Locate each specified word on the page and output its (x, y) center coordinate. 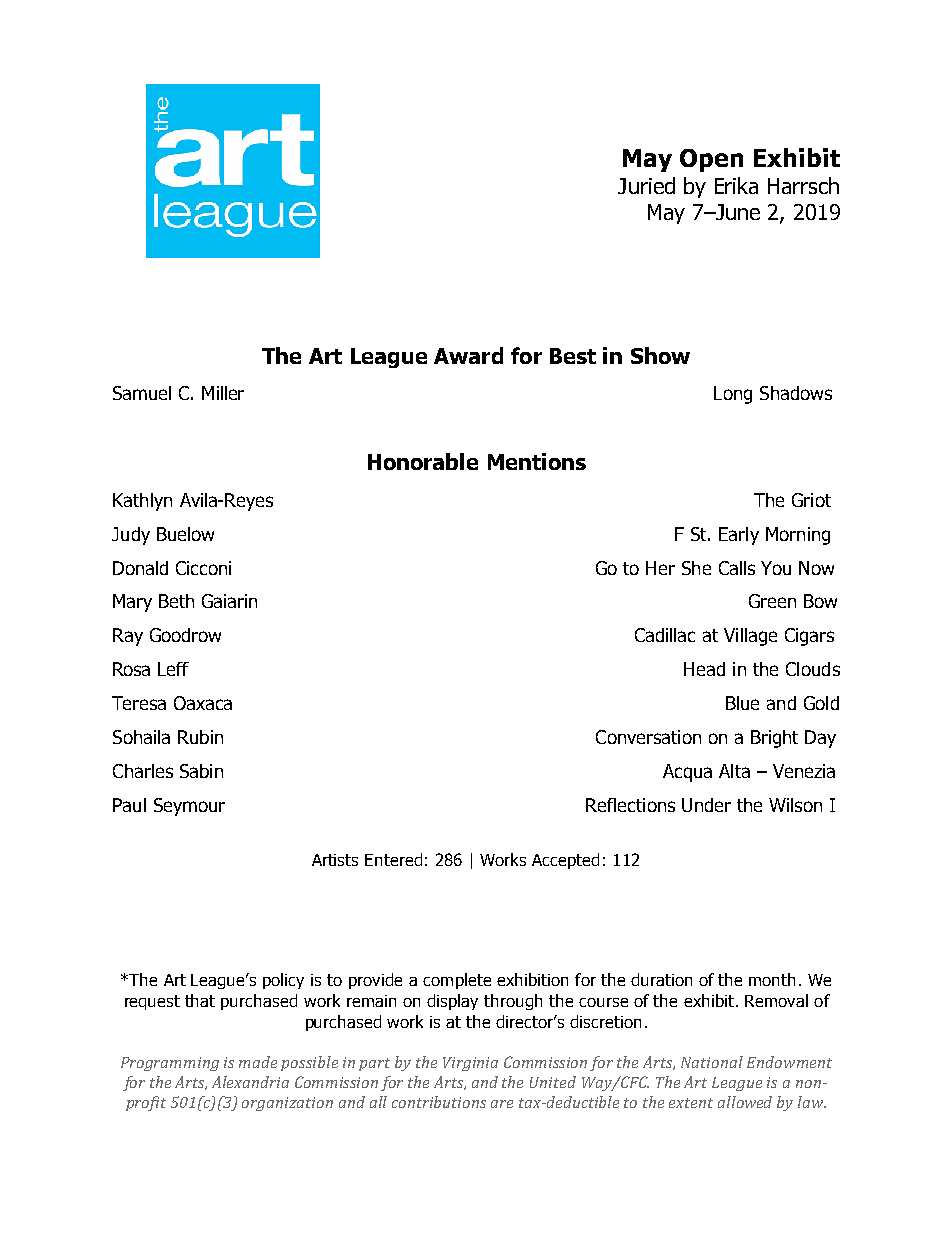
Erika (736, 185)
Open (711, 160)
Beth (176, 601)
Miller (223, 393)
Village (750, 637)
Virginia (470, 1064)
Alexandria (250, 1082)
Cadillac (665, 635)
